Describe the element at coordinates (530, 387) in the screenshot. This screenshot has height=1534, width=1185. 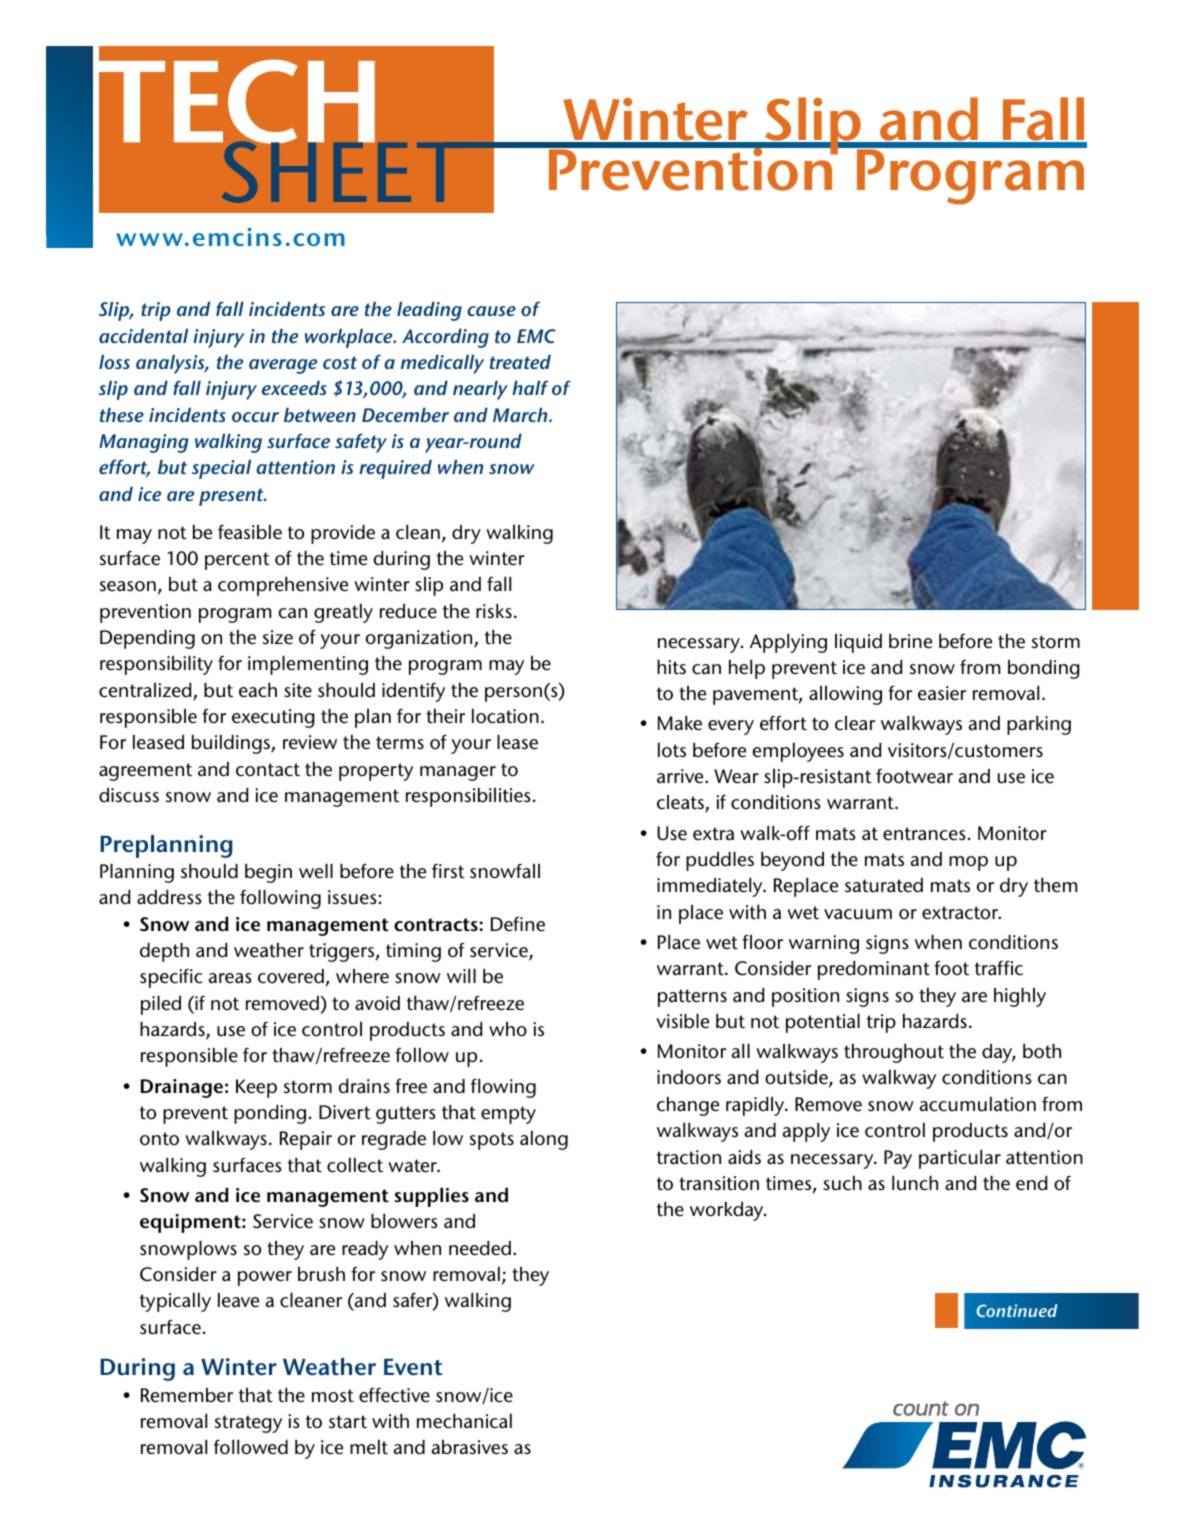
I see `half` at that location.
